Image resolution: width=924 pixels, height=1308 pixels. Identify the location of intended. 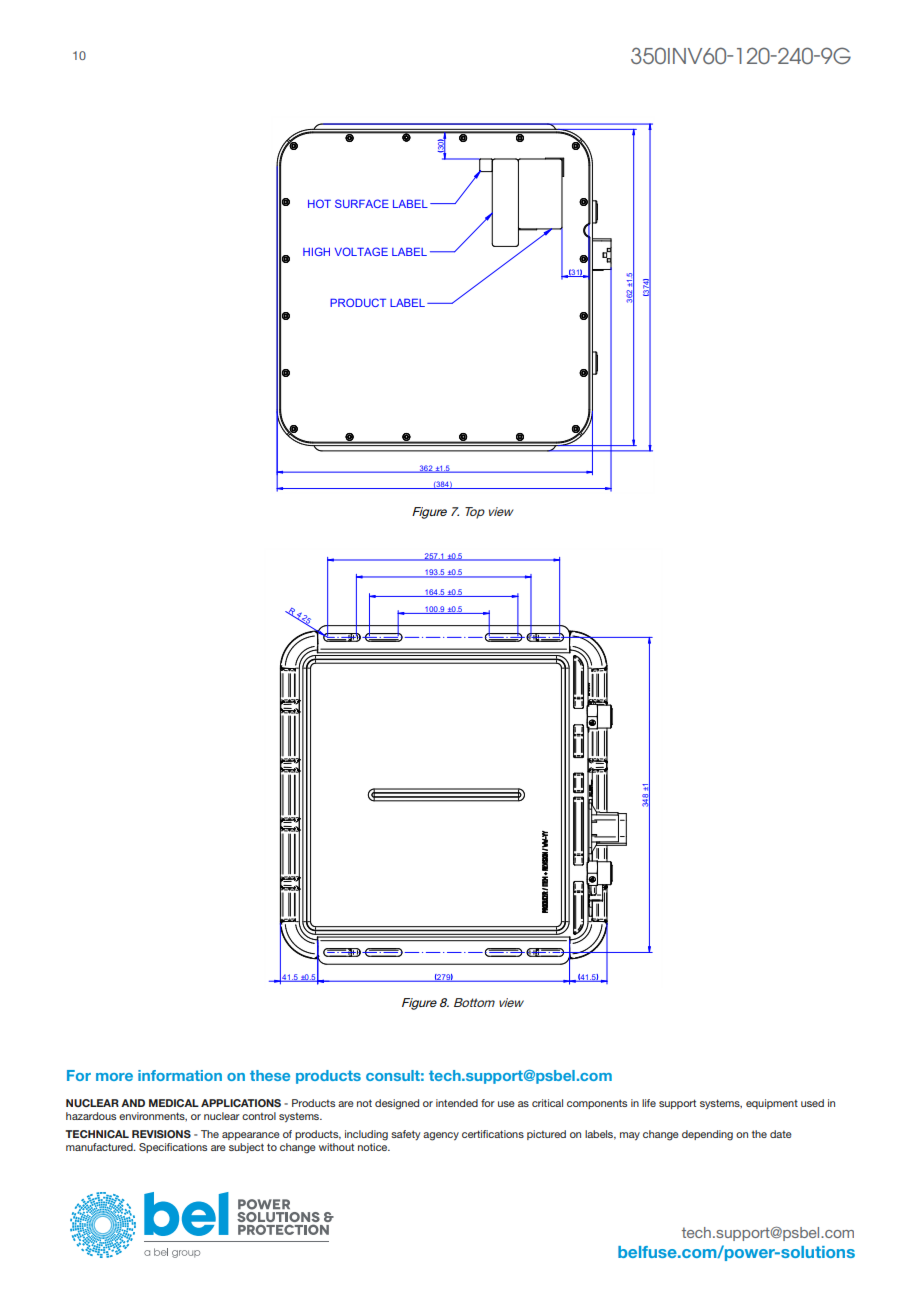
(457, 1103).
